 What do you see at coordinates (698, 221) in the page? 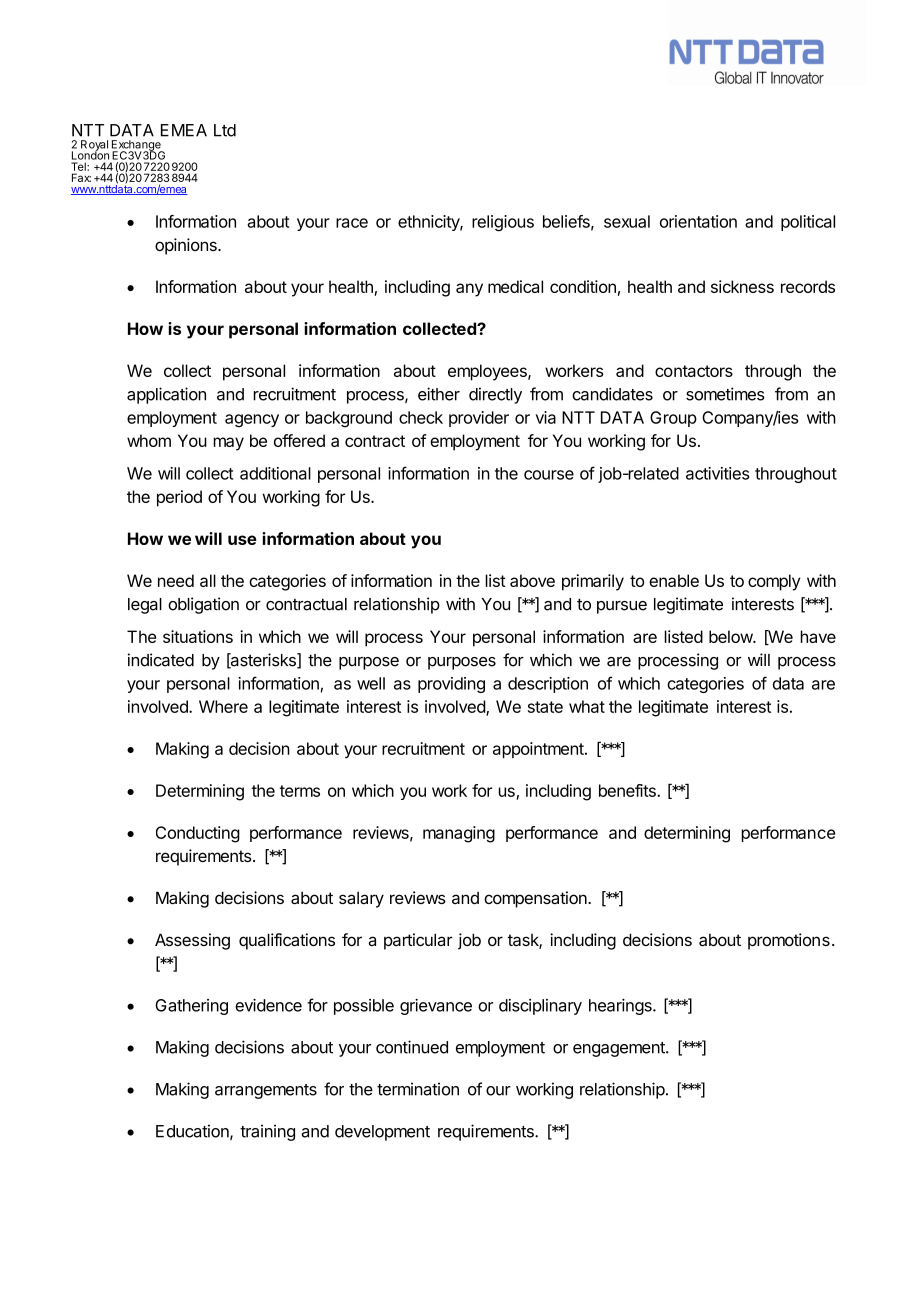
I see `orientation` at bounding box center [698, 221].
